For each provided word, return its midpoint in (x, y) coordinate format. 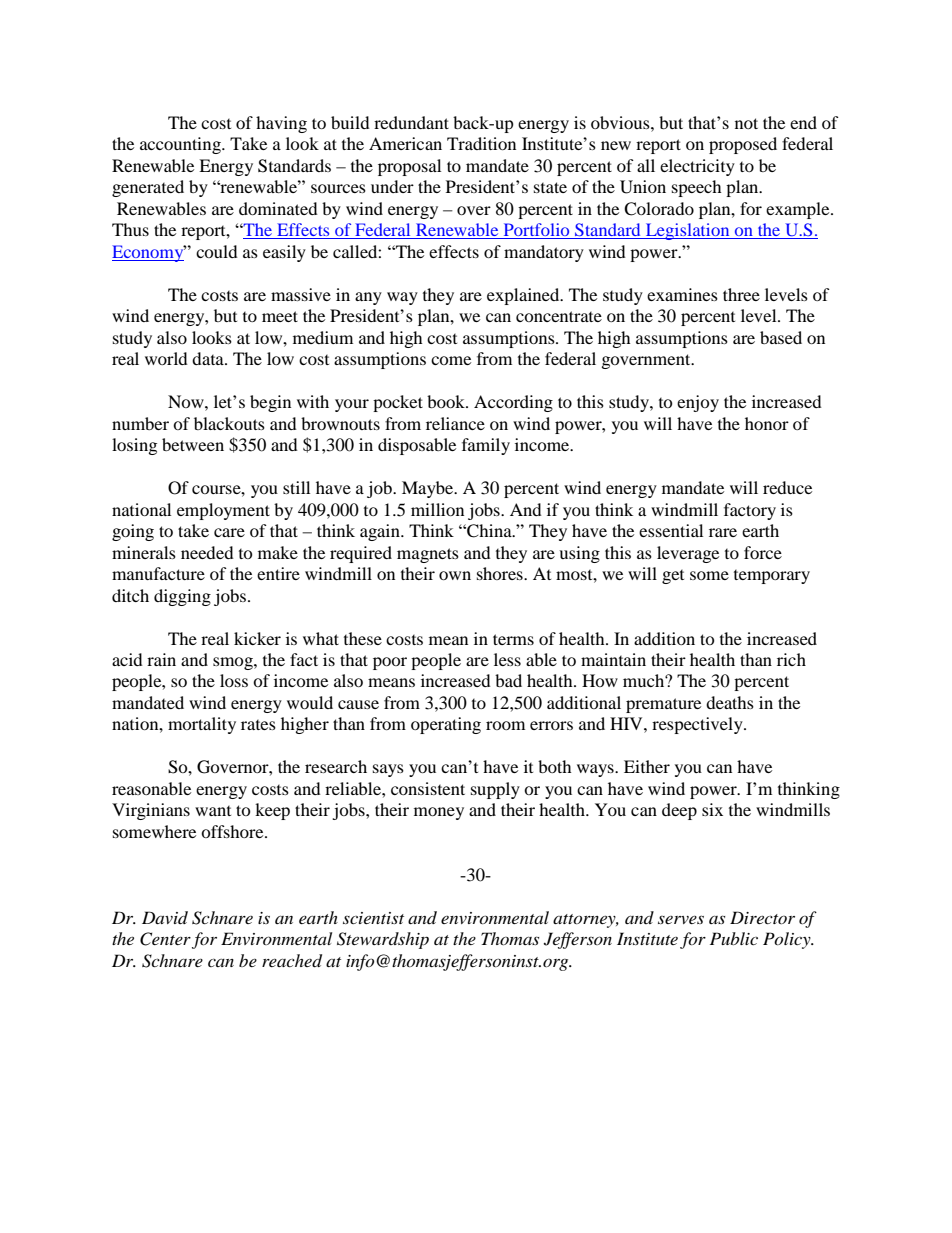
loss (234, 680)
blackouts (229, 423)
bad (508, 680)
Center (165, 939)
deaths (730, 702)
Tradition (481, 143)
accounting (181, 145)
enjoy (698, 403)
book (447, 401)
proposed (743, 145)
